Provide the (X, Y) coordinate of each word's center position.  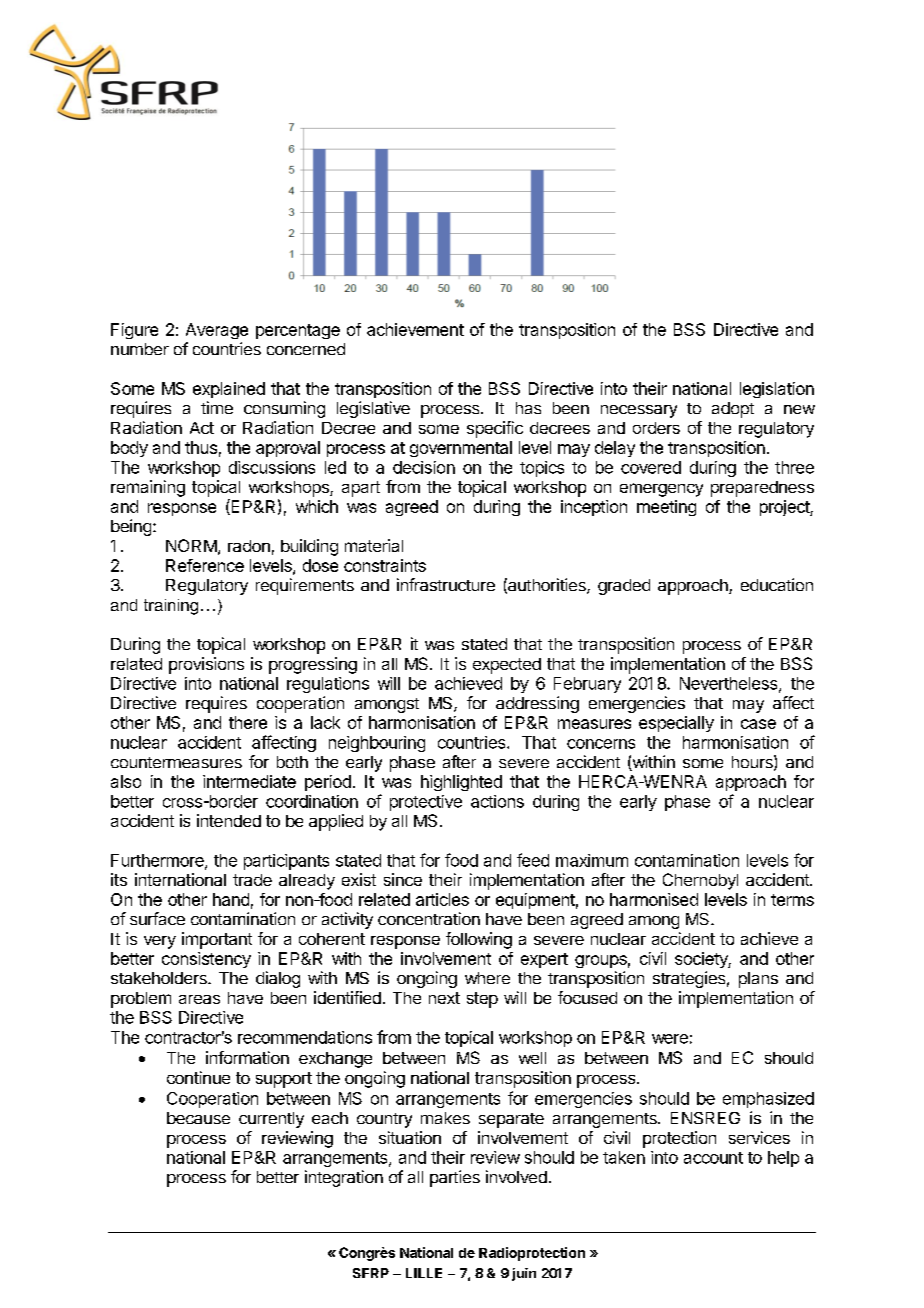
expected (507, 666)
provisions (206, 665)
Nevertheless (730, 684)
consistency (206, 960)
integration (344, 1178)
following (479, 940)
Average (217, 331)
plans (758, 980)
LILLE (424, 1273)
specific (495, 429)
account (713, 1158)
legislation (777, 390)
